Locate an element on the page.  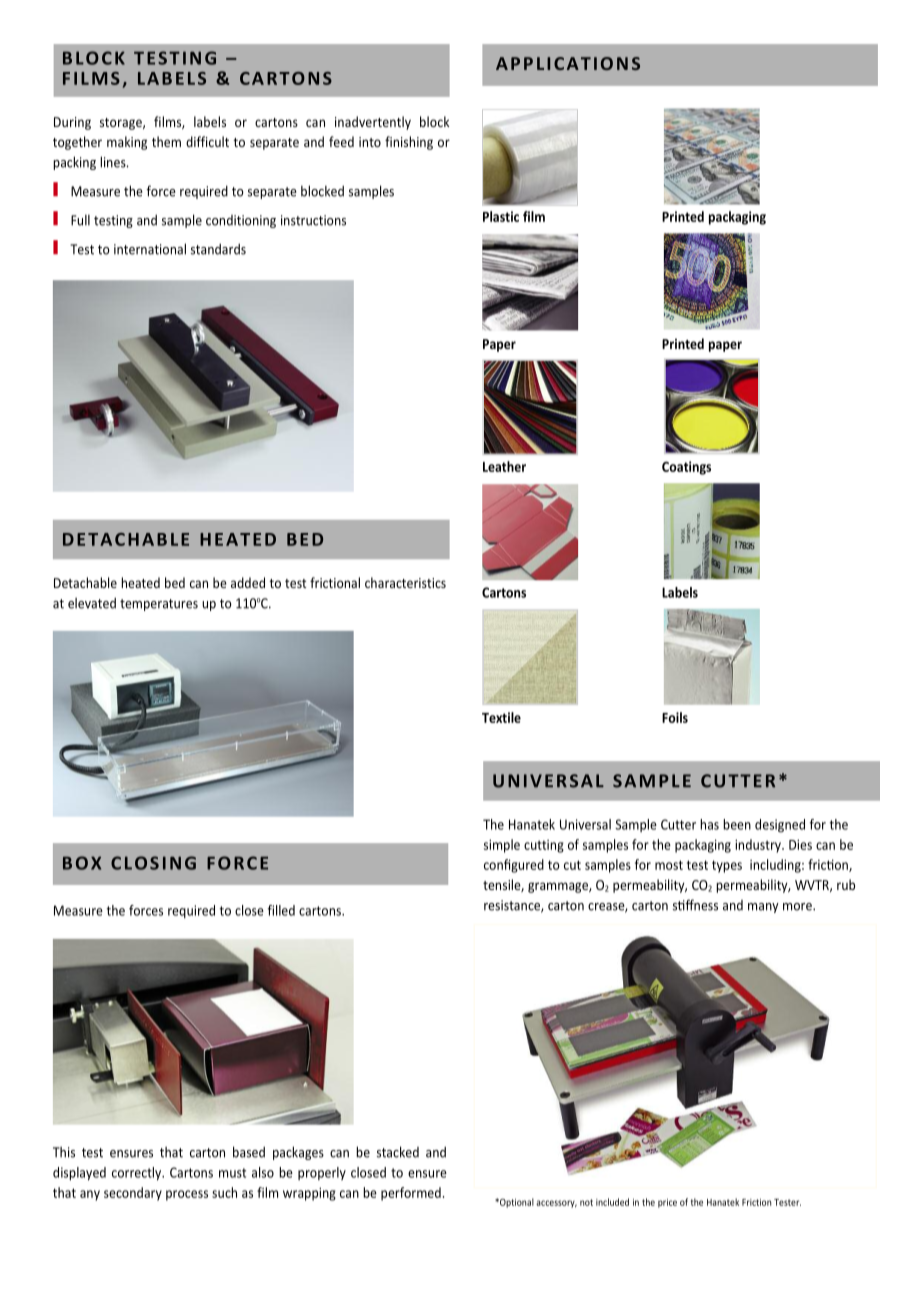
performed is located at coordinates (411, 1194).
